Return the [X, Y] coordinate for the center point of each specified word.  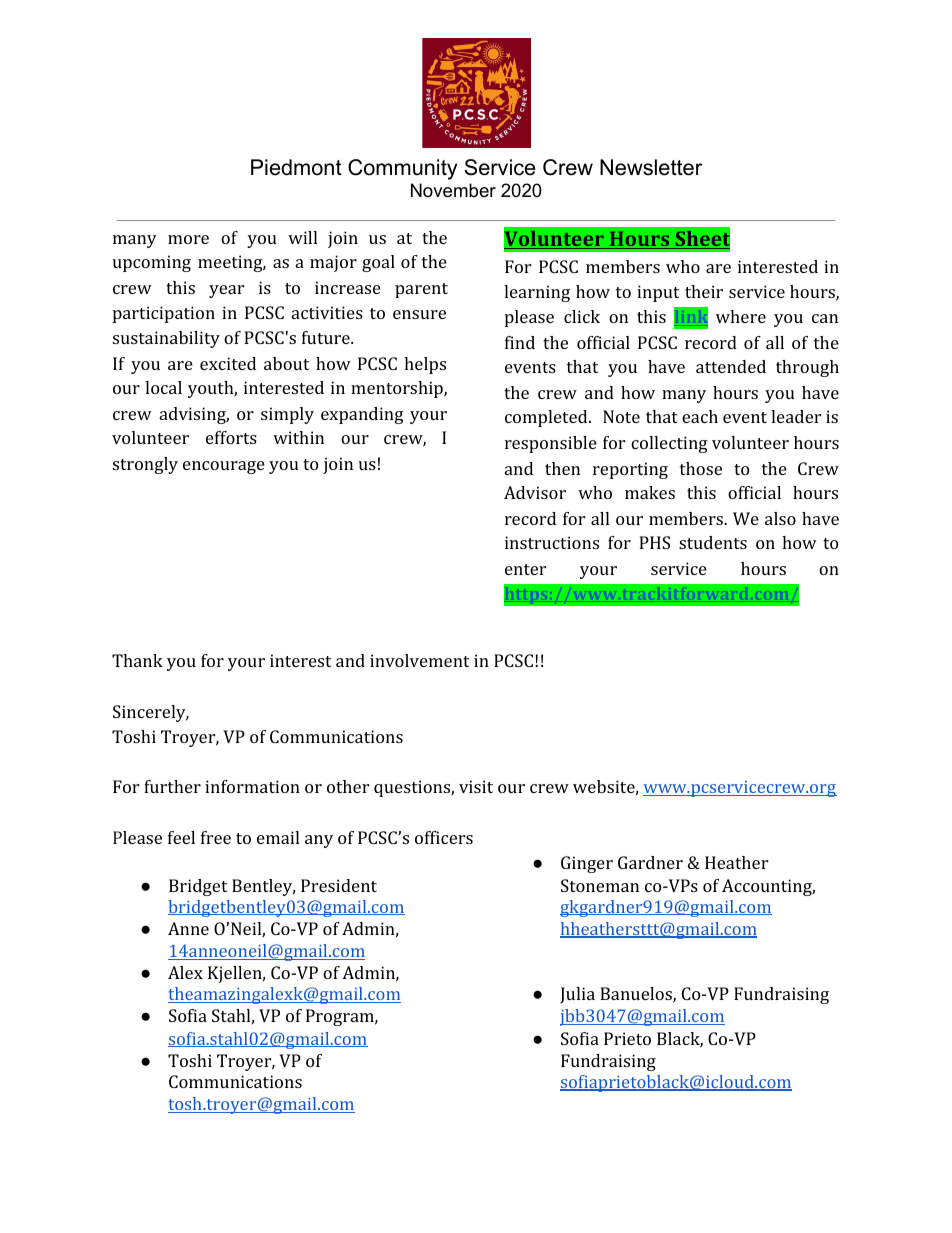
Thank [137, 660]
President [339, 885]
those [701, 468]
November [453, 190]
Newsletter [651, 167]
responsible [551, 444]
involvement [419, 660]
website [604, 786]
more [188, 239]
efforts [231, 437]
